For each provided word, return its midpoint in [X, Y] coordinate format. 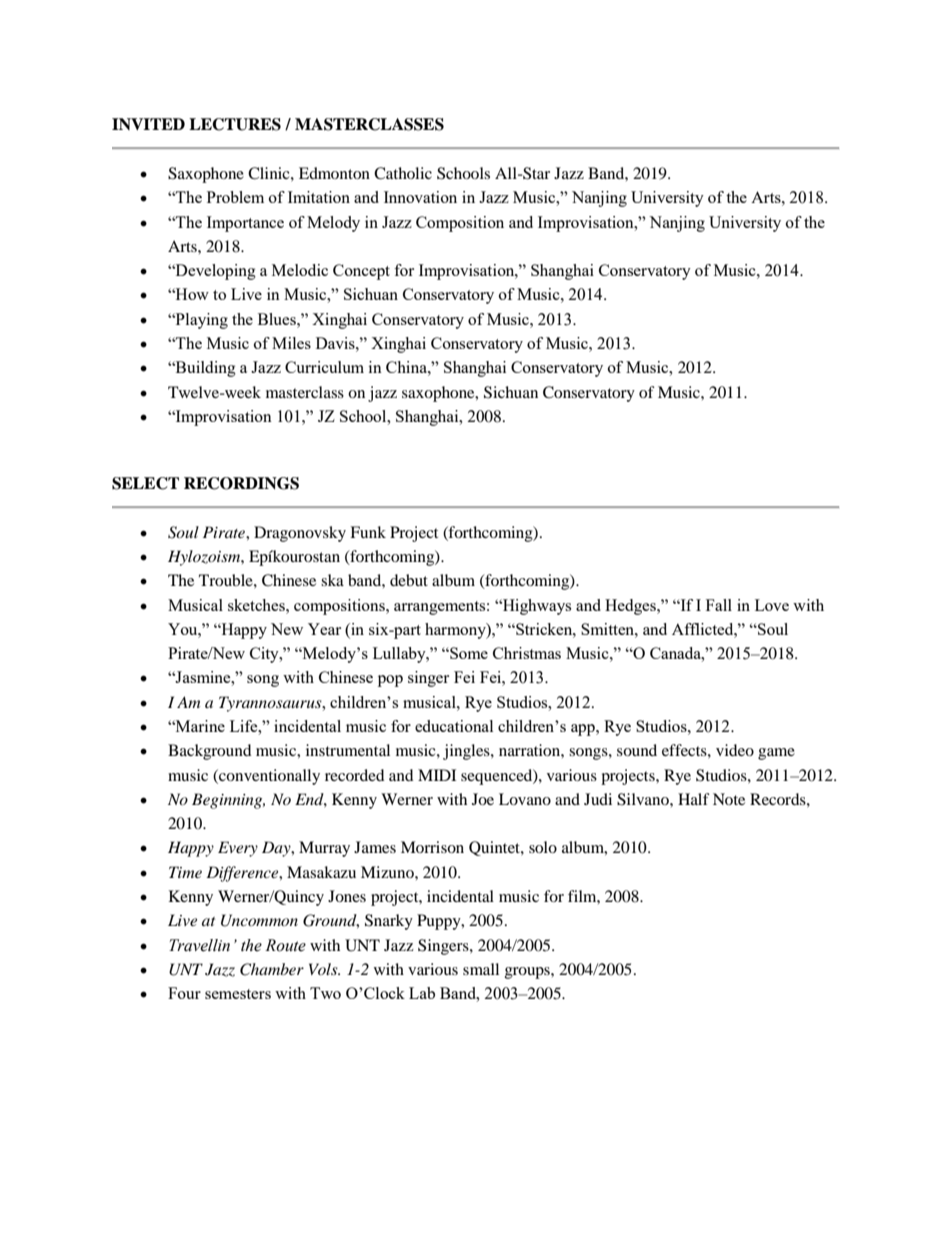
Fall [719, 605]
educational [454, 726]
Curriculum [324, 367]
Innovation [420, 197]
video [735, 750]
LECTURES [235, 124]
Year [324, 629]
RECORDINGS [241, 483]
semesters [238, 994]
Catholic [403, 173]
